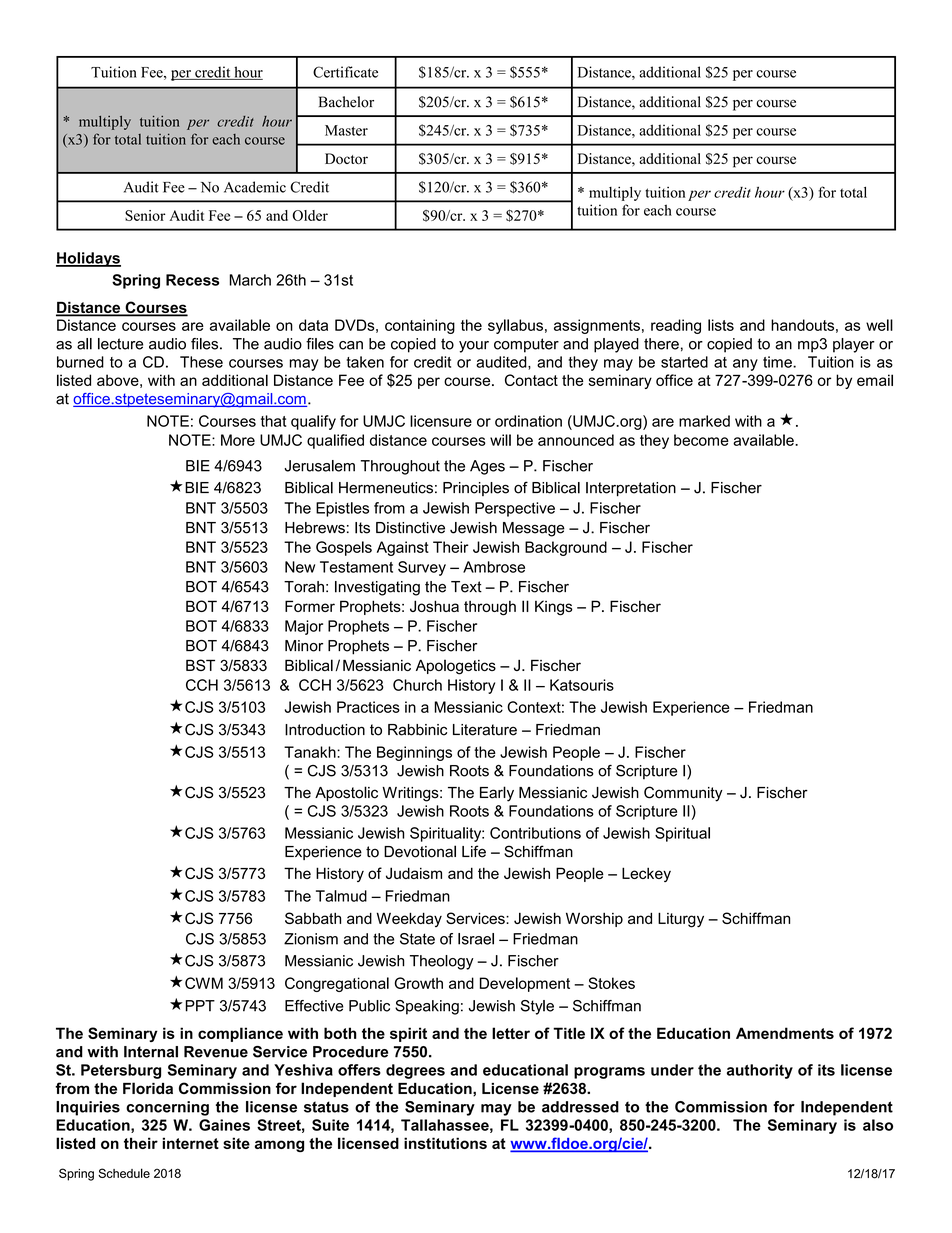 Image resolution: width=952 pixels, height=1233 pixels. Describe the element at coordinates (721, 325) in the screenshot. I see `lists` at that location.
